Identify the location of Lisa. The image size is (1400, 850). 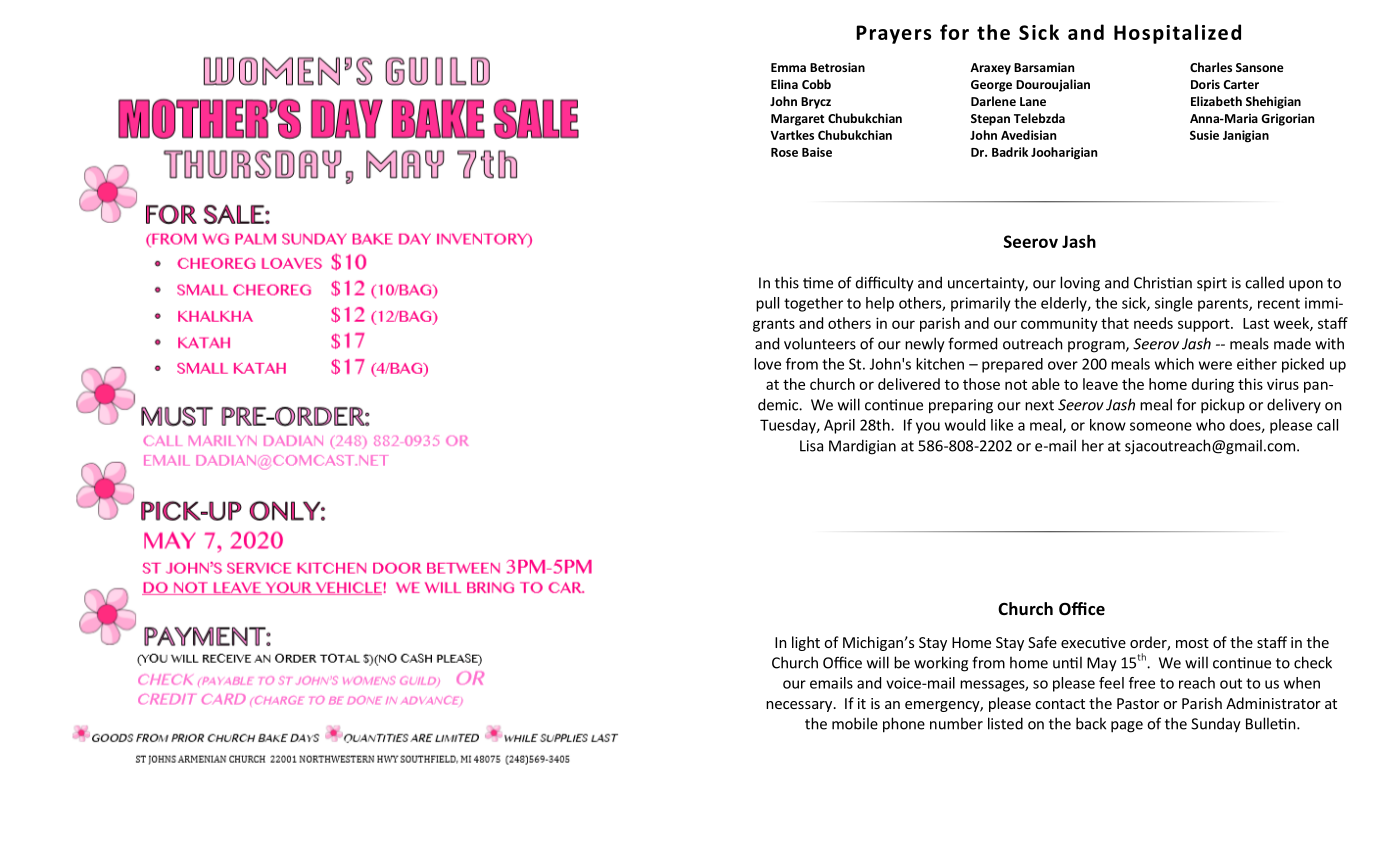
(811, 446).
